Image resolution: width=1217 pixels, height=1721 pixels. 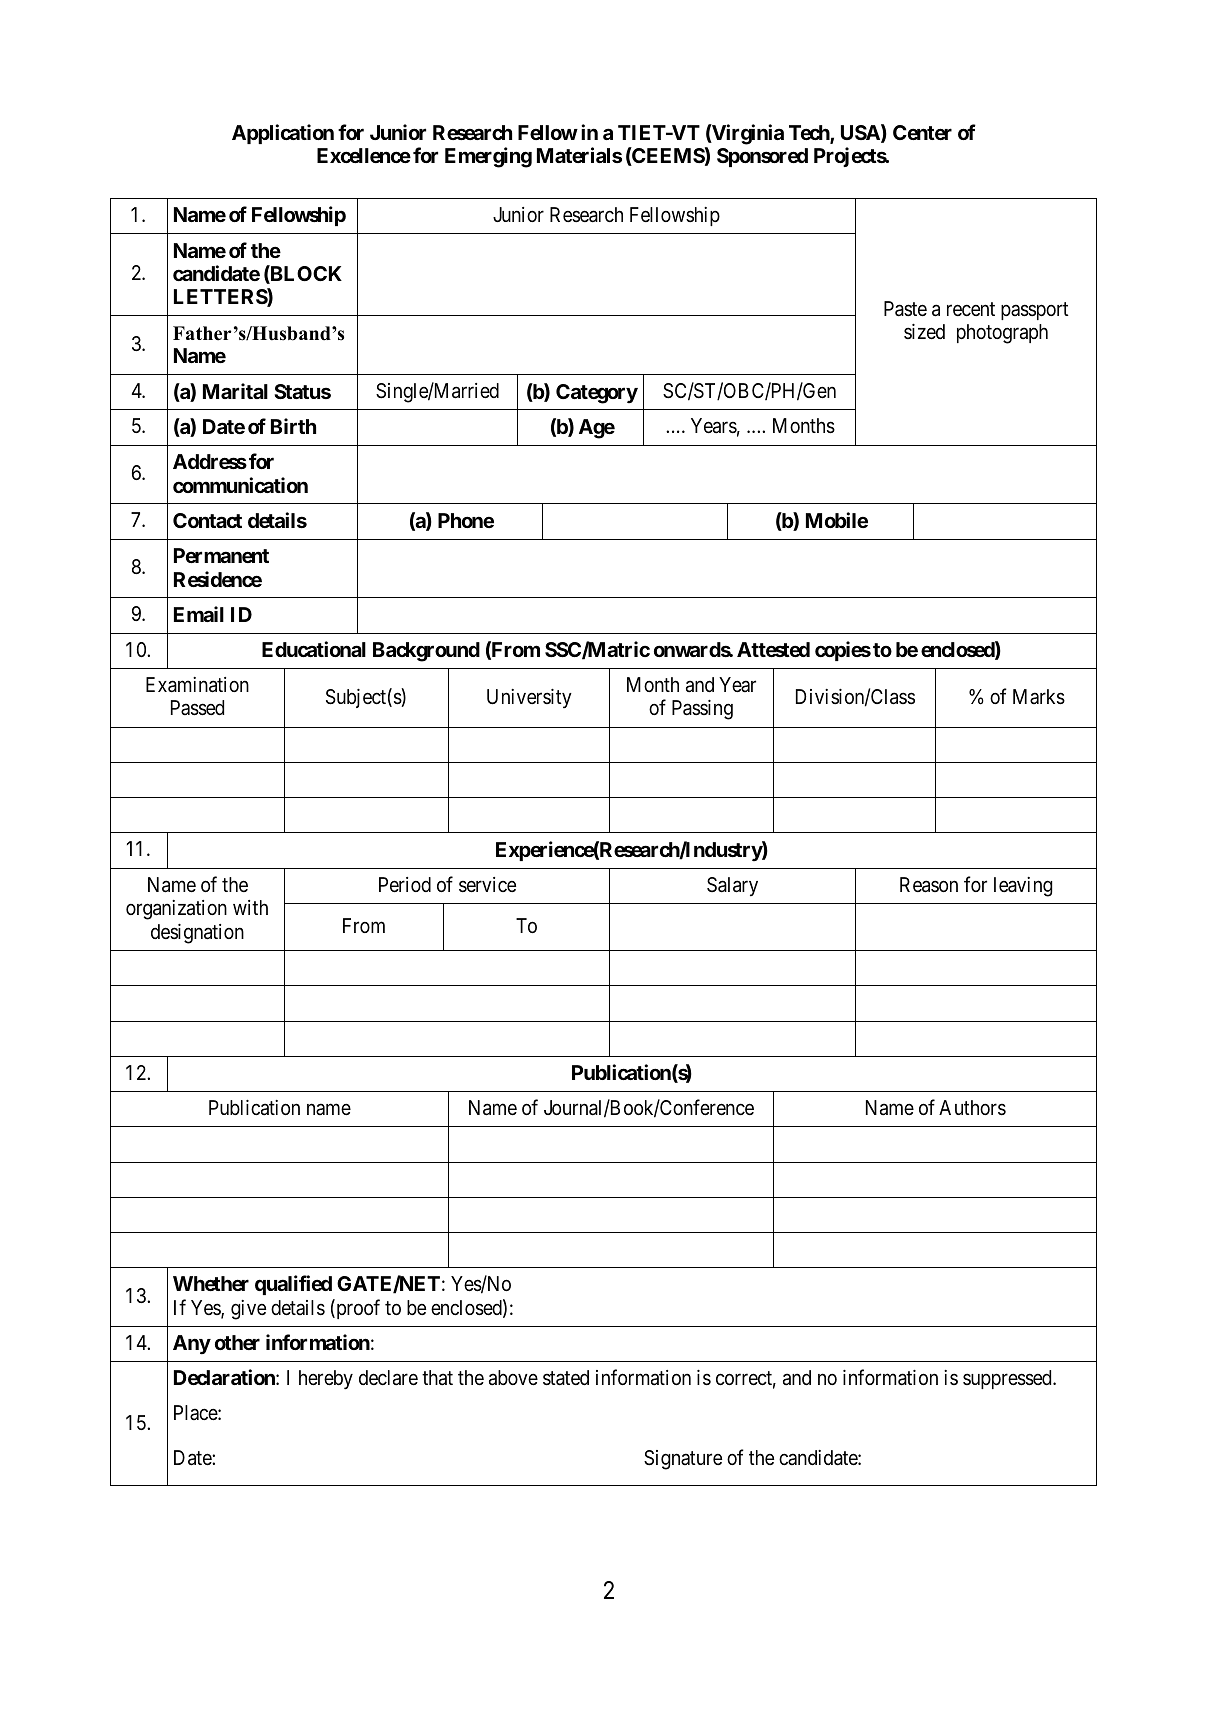 I want to click on Passing, so click(x=702, y=710).
